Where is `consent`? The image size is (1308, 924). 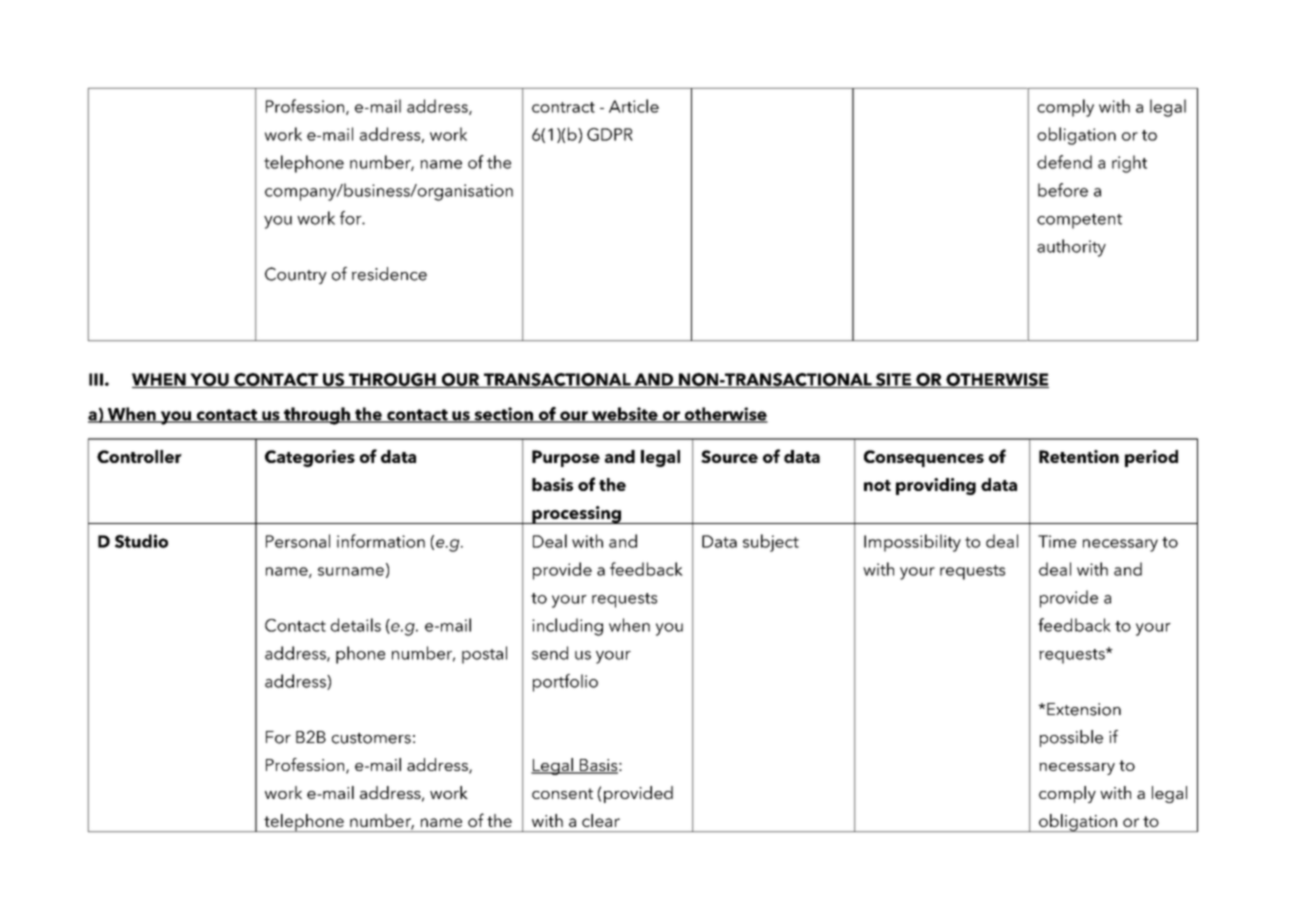
consent is located at coordinates (562, 793).
